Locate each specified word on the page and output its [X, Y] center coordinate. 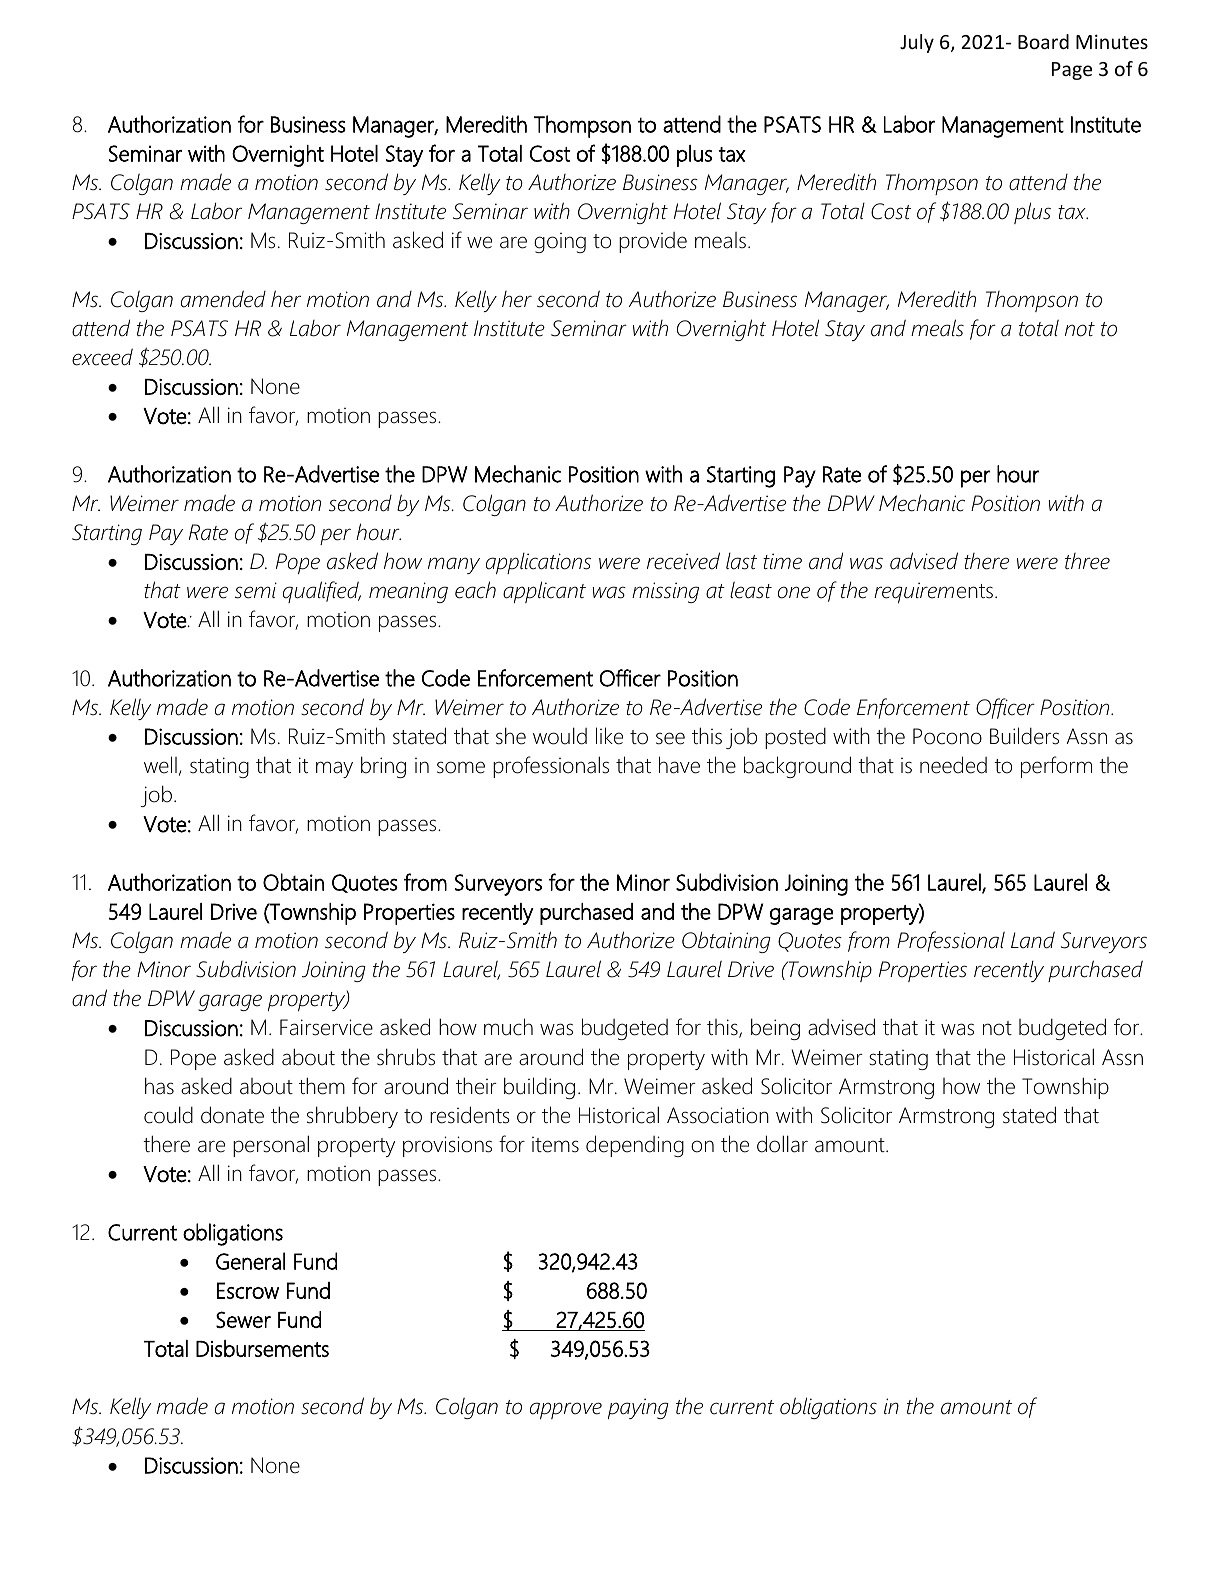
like [609, 736]
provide [653, 242]
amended [223, 299]
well [160, 765]
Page [1072, 71]
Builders [1024, 736]
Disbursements [262, 1348]
